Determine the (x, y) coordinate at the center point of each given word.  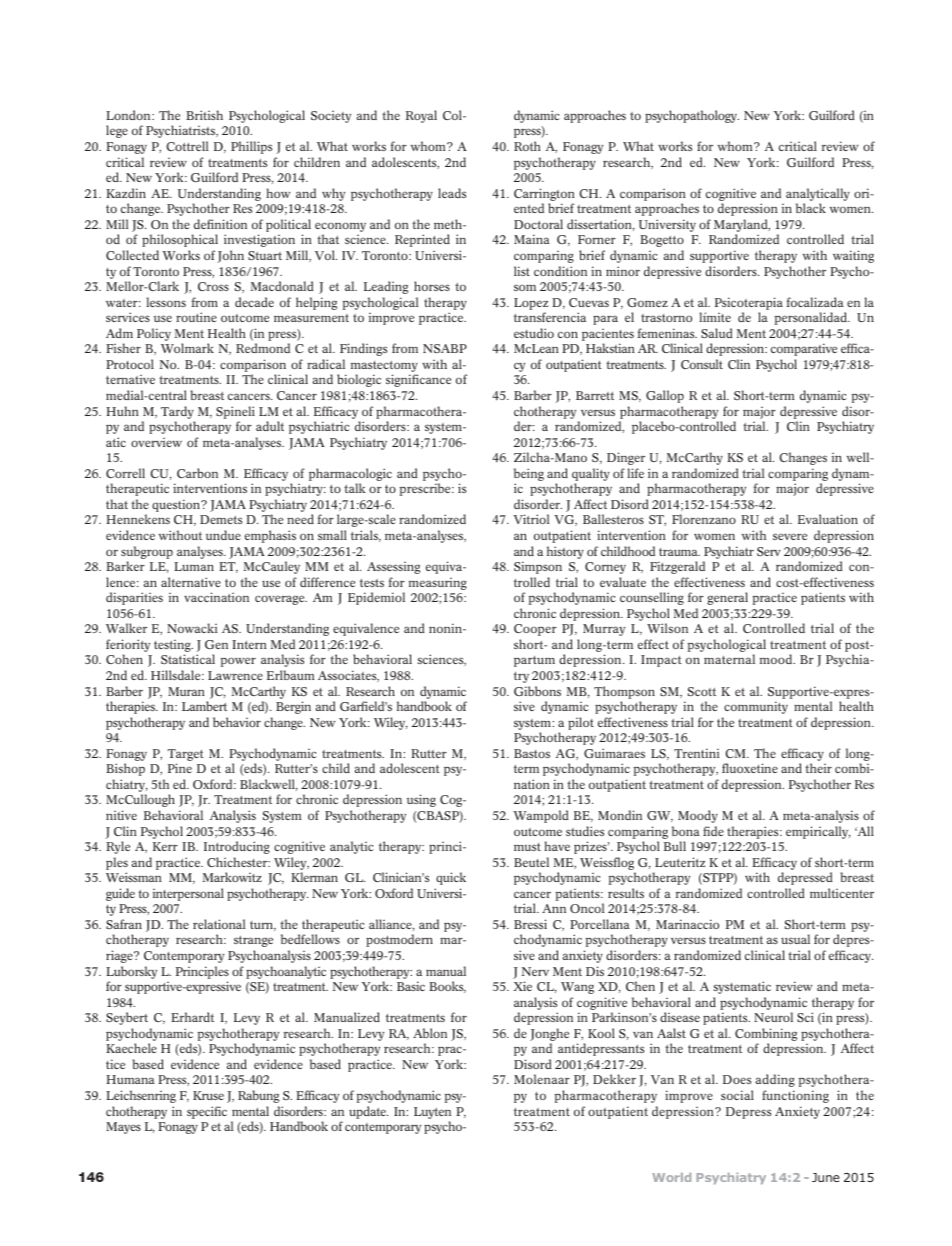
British (204, 115)
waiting (853, 256)
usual (795, 939)
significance (418, 380)
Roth (527, 146)
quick (451, 878)
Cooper (535, 630)
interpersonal (188, 894)
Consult (702, 364)
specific (207, 1112)
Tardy (177, 412)
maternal (729, 659)
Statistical (188, 659)
